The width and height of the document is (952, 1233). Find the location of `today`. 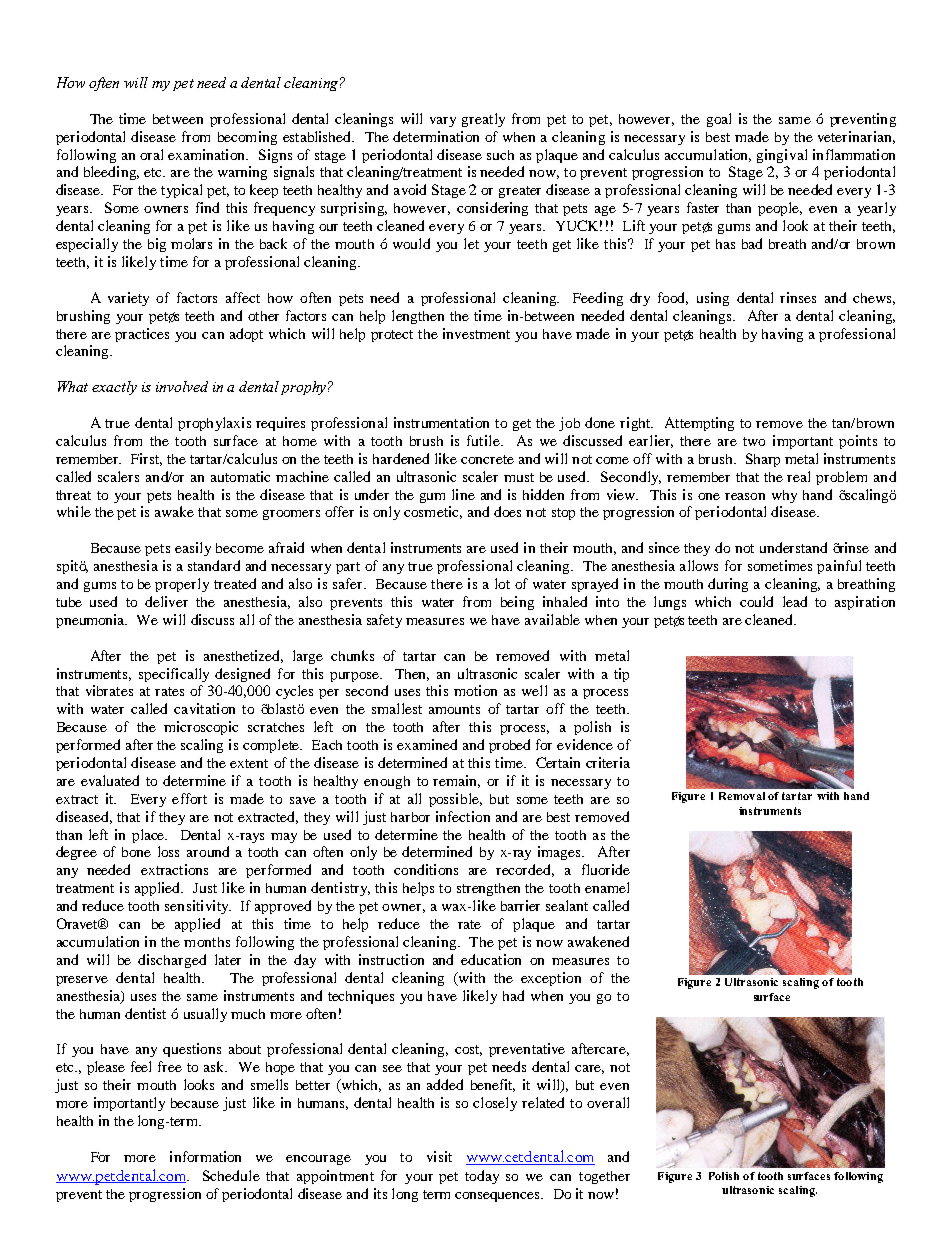

today is located at coordinates (482, 1177).
